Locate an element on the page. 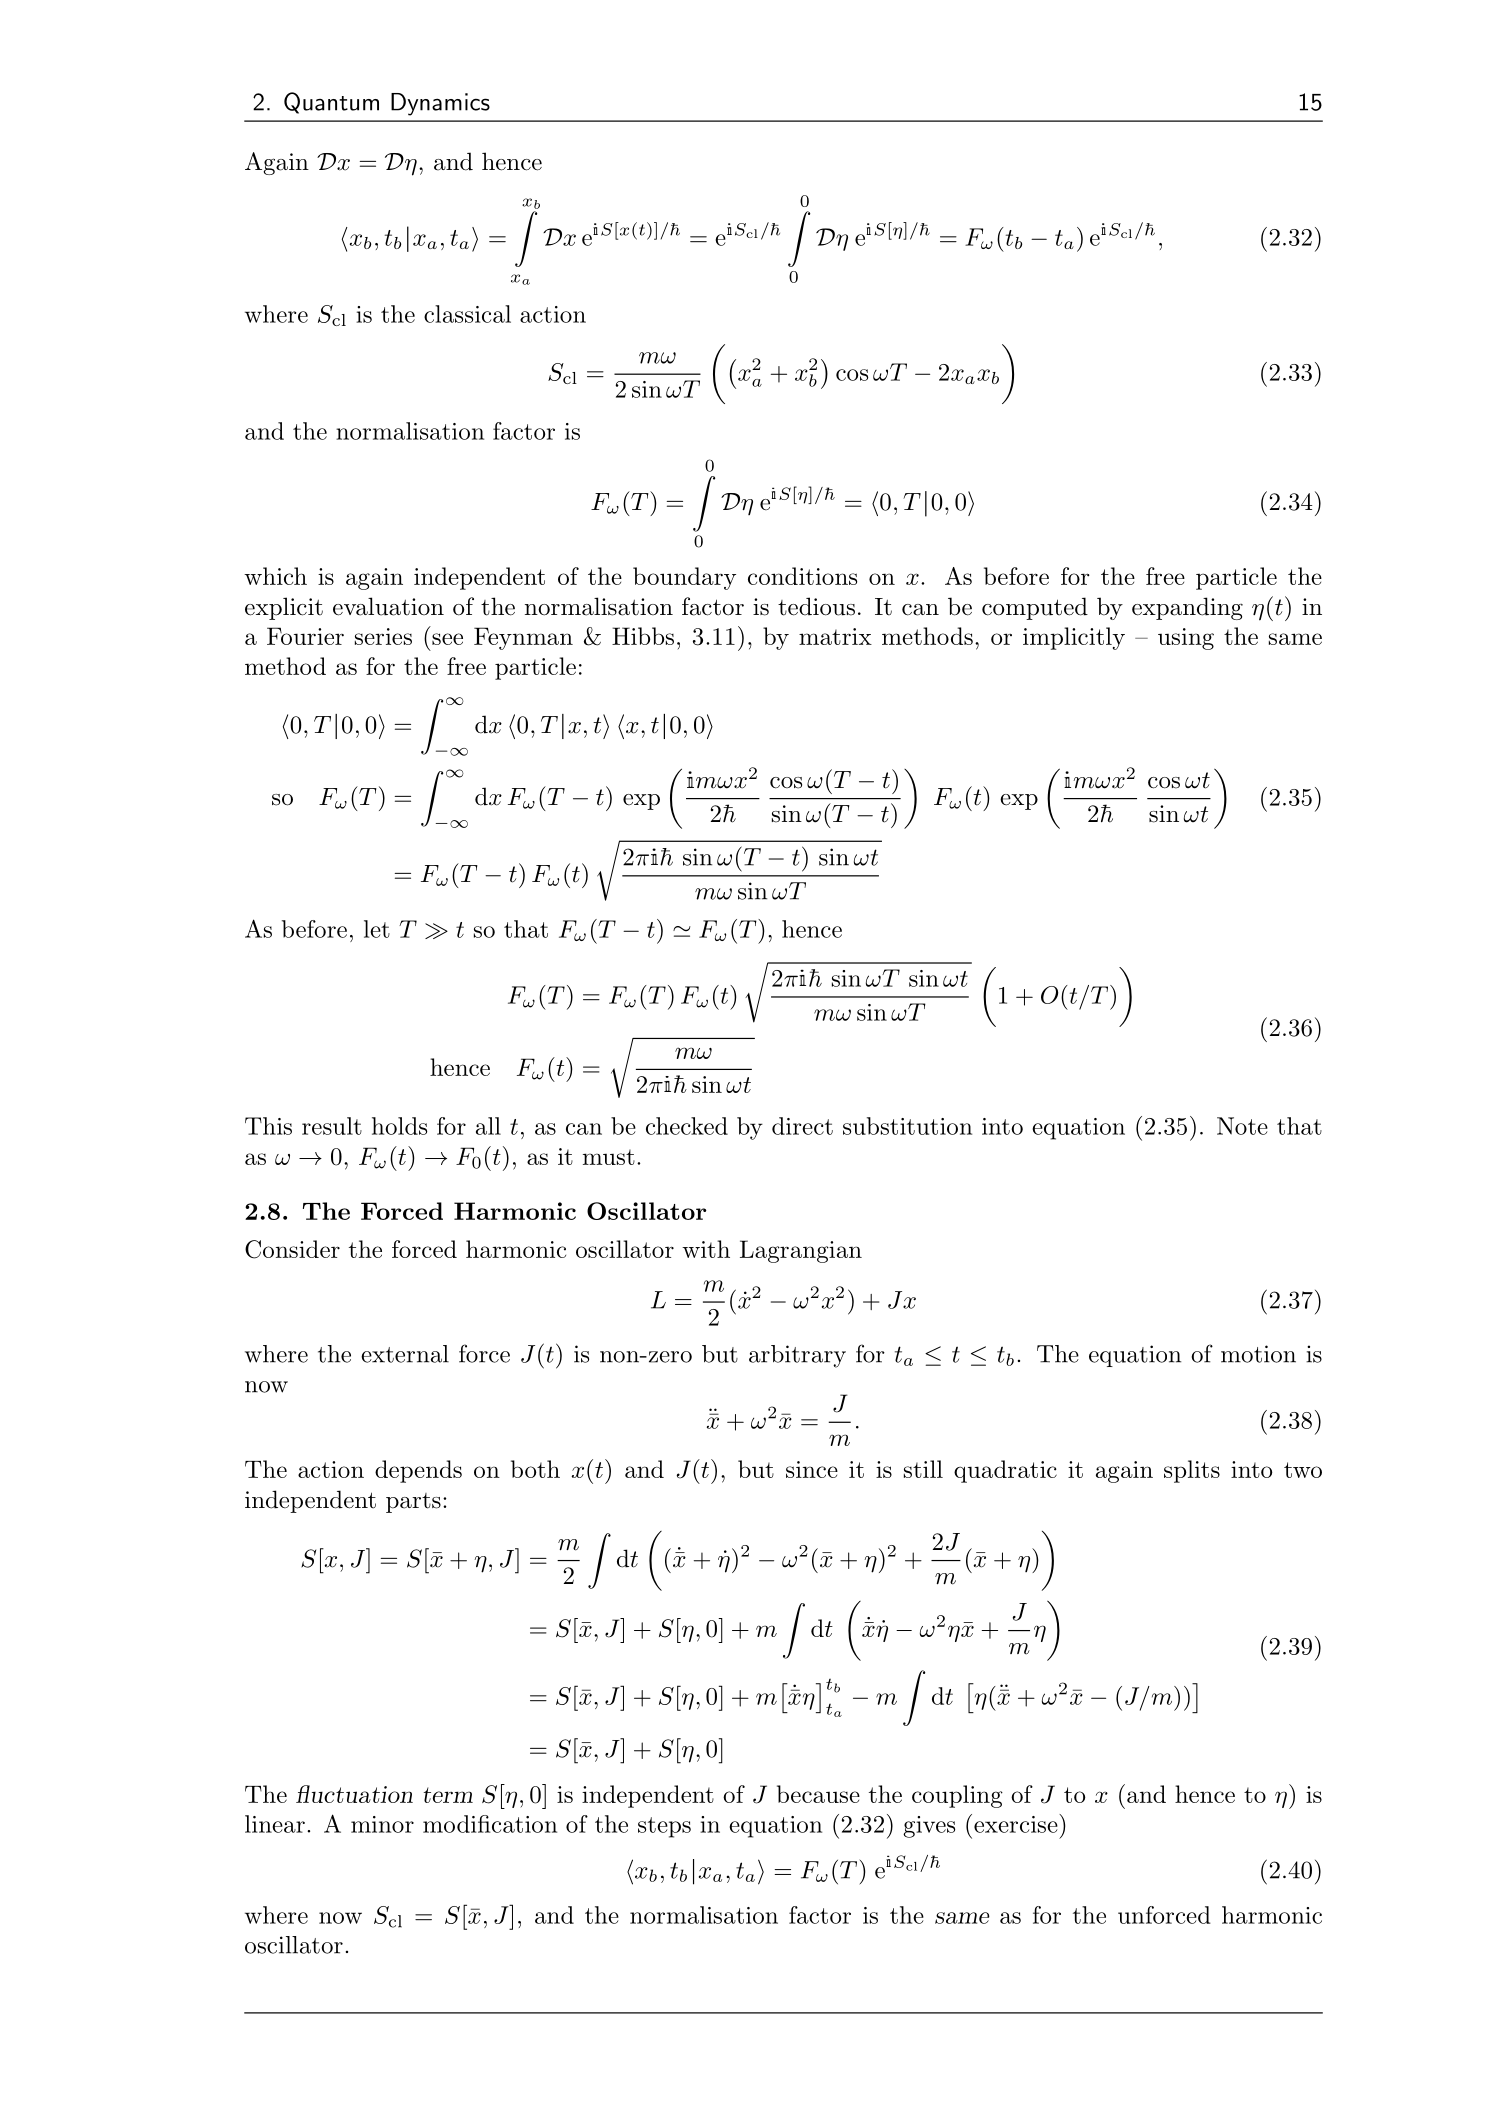 The image size is (1490, 2109). let is located at coordinates (377, 929).
